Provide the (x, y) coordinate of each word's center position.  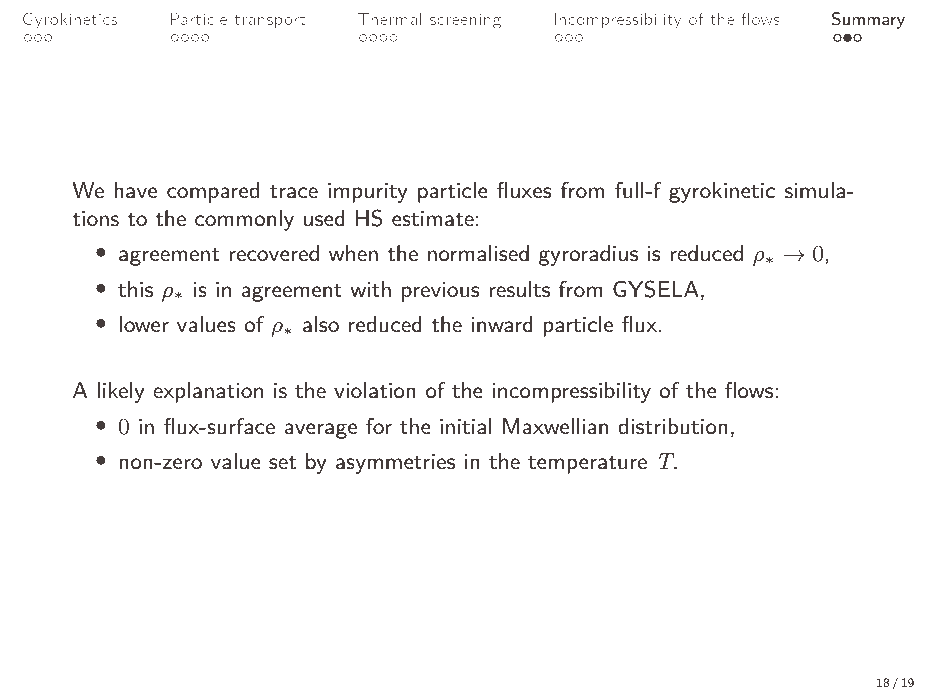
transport (270, 21)
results (519, 289)
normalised (478, 253)
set (282, 463)
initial (466, 426)
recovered (274, 253)
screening (465, 20)
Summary (868, 20)
